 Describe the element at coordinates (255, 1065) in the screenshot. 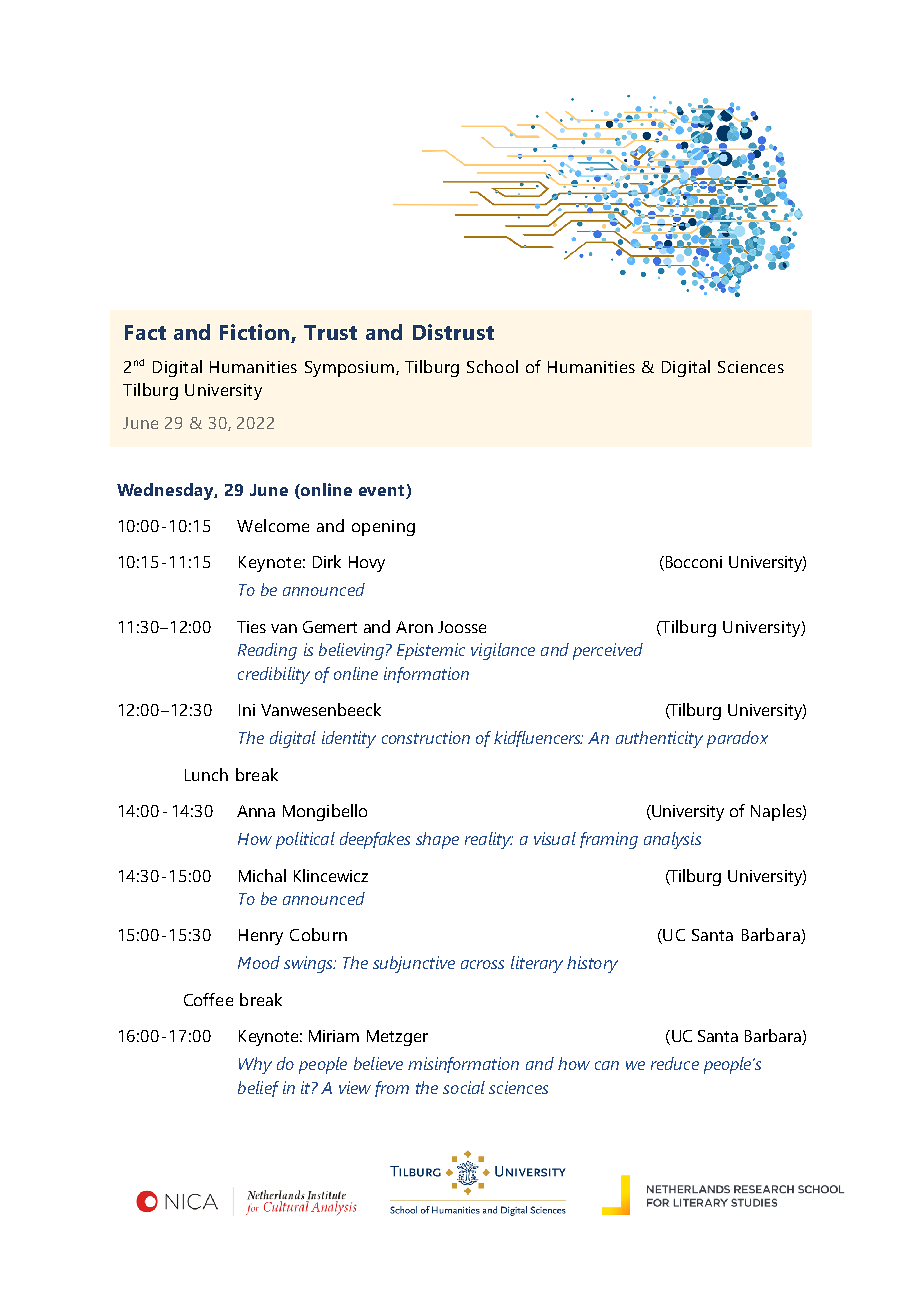

I see `Why` at that location.
